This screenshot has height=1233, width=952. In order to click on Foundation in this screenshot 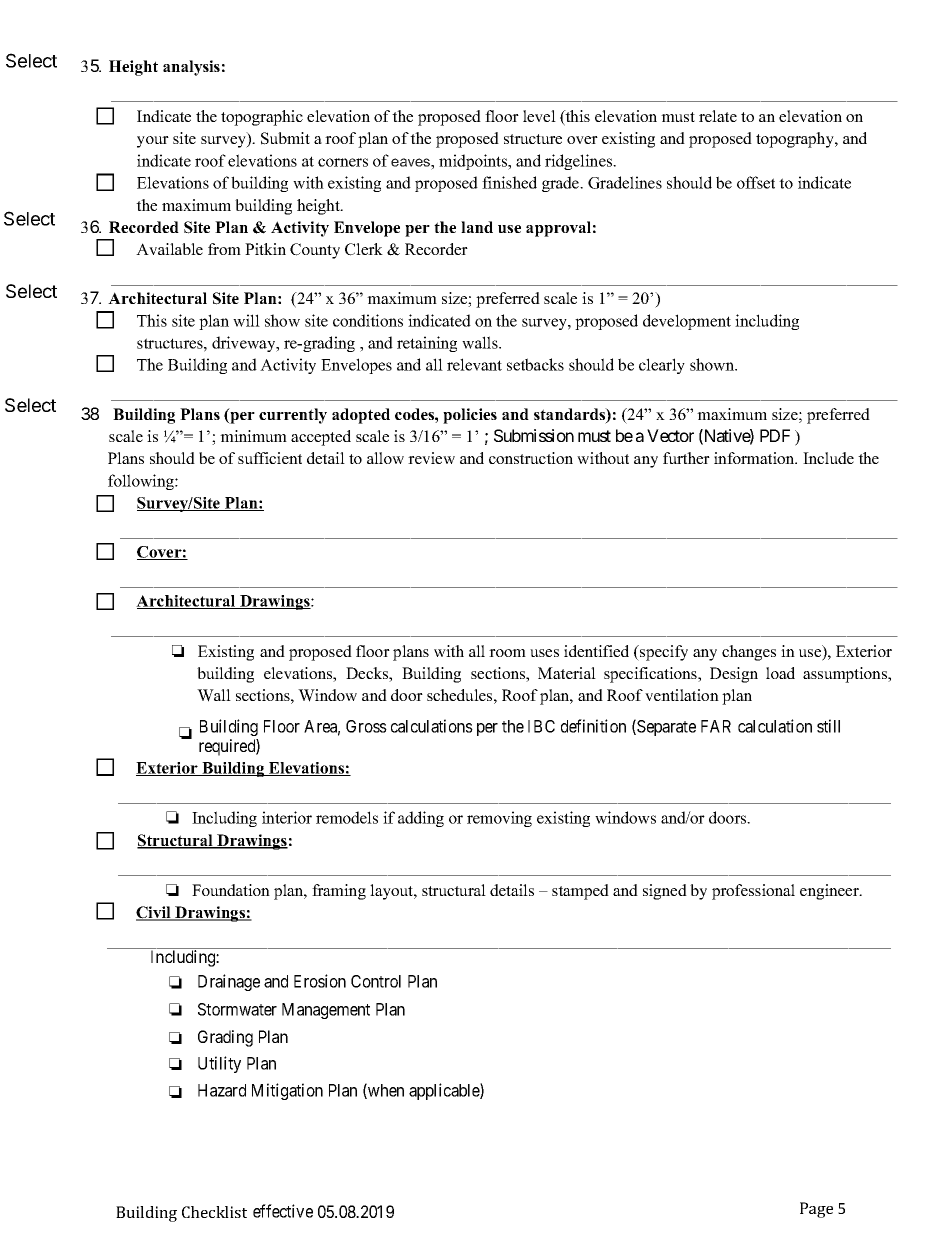, I will do `click(231, 890)`.
